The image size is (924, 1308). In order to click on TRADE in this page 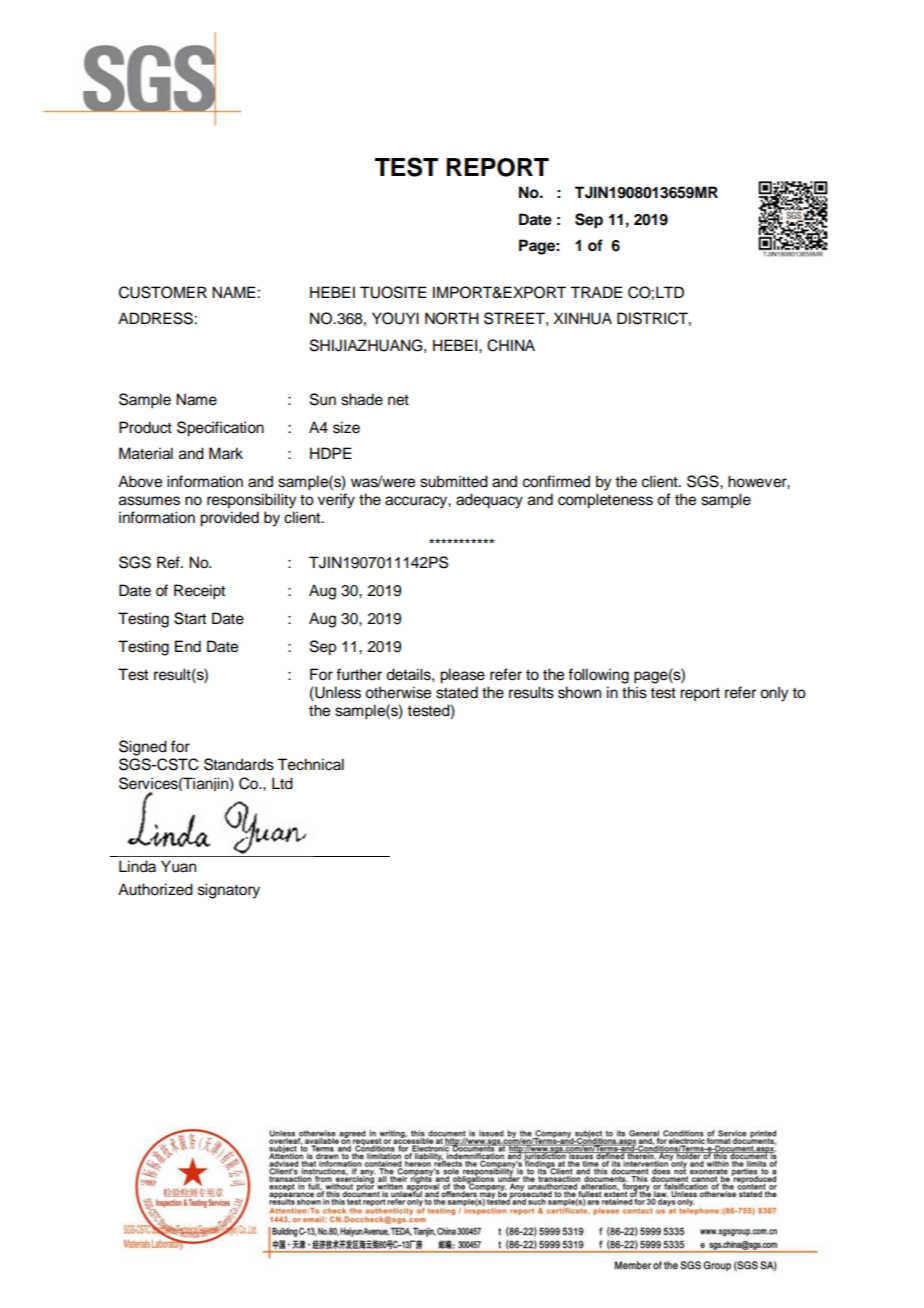, I will do `click(596, 292)`.
